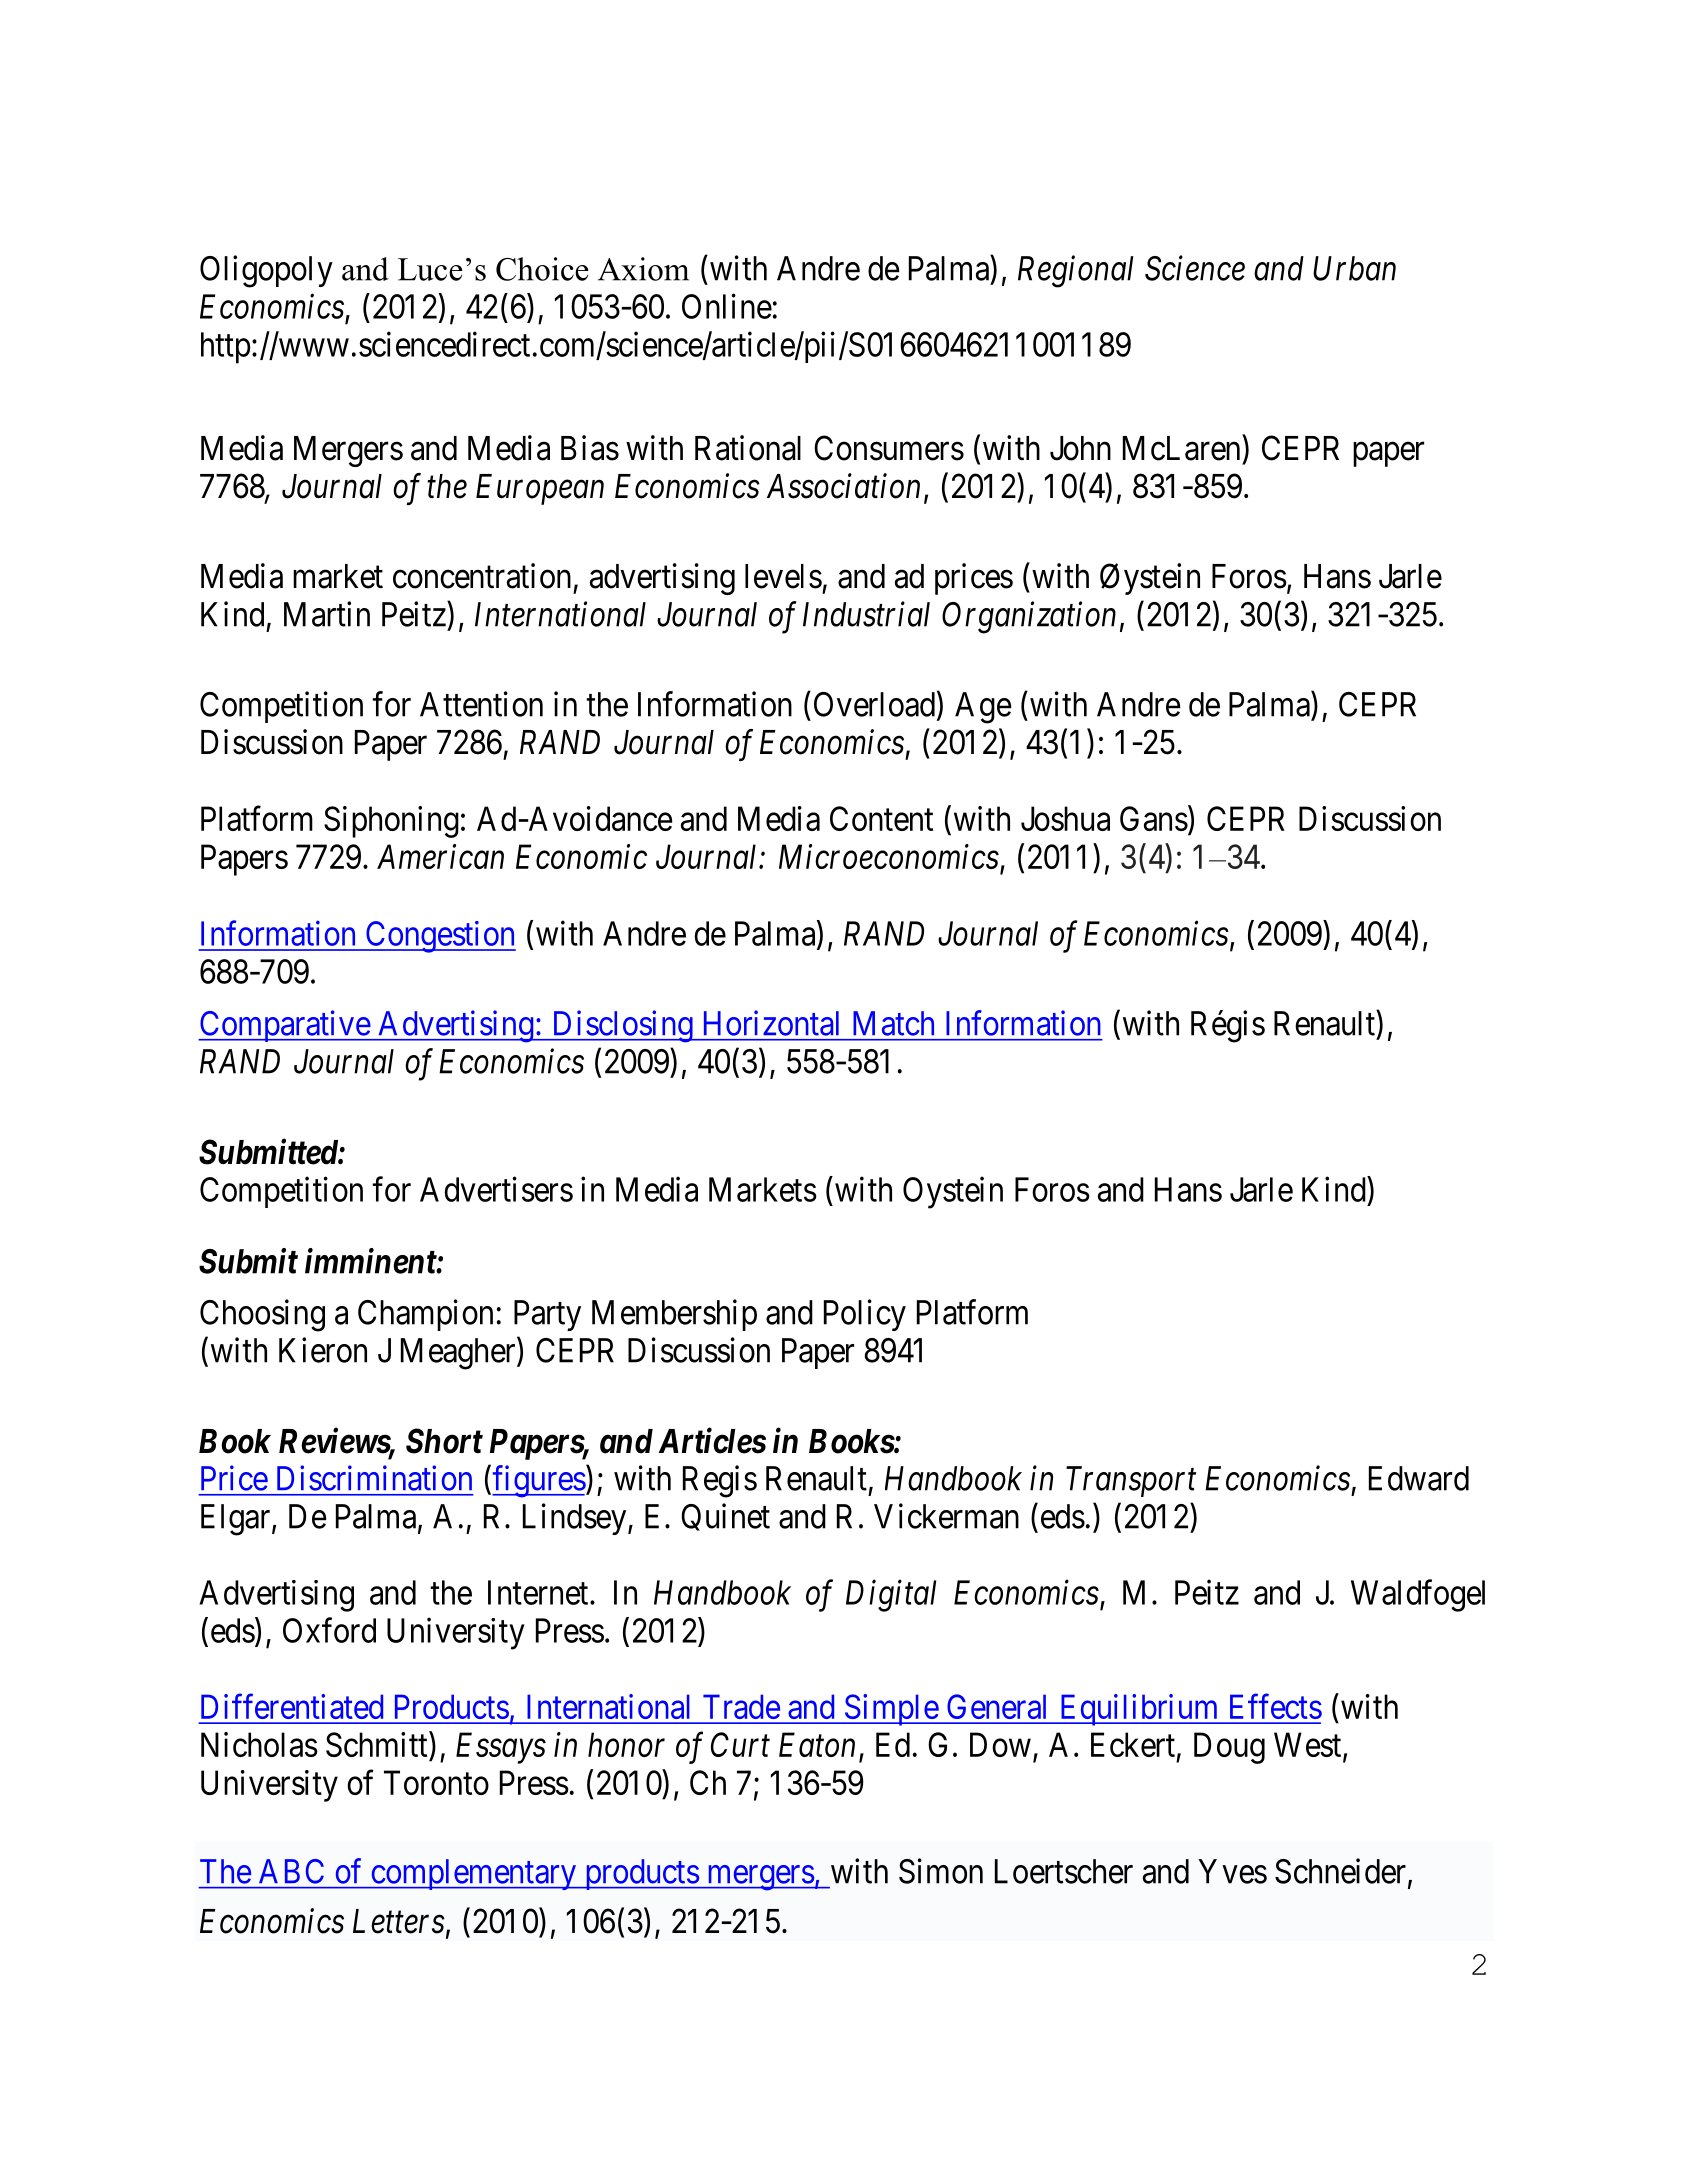  What do you see at coordinates (874, 704) in the screenshot?
I see `Overload` at bounding box center [874, 704].
